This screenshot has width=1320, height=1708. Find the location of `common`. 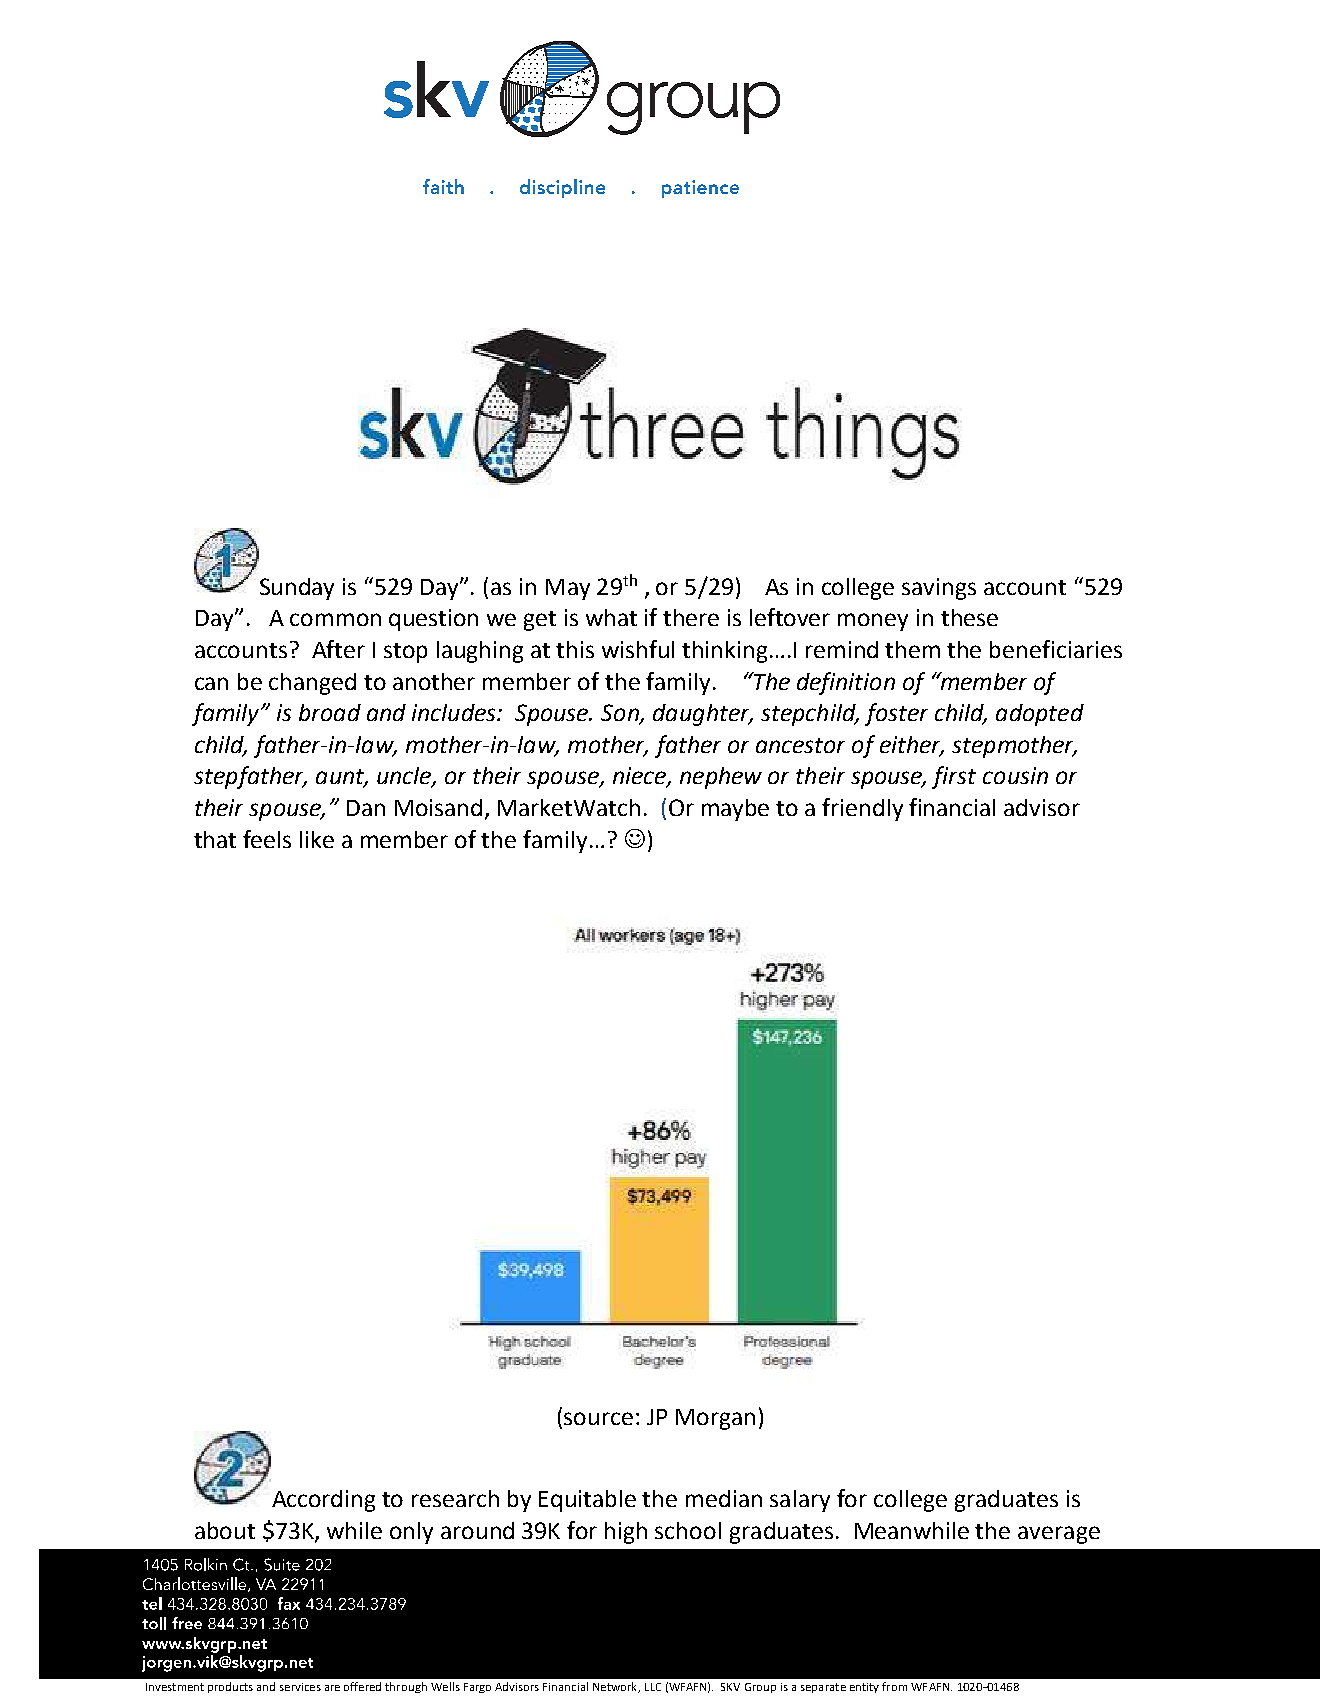

common is located at coordinates (335, 619).
